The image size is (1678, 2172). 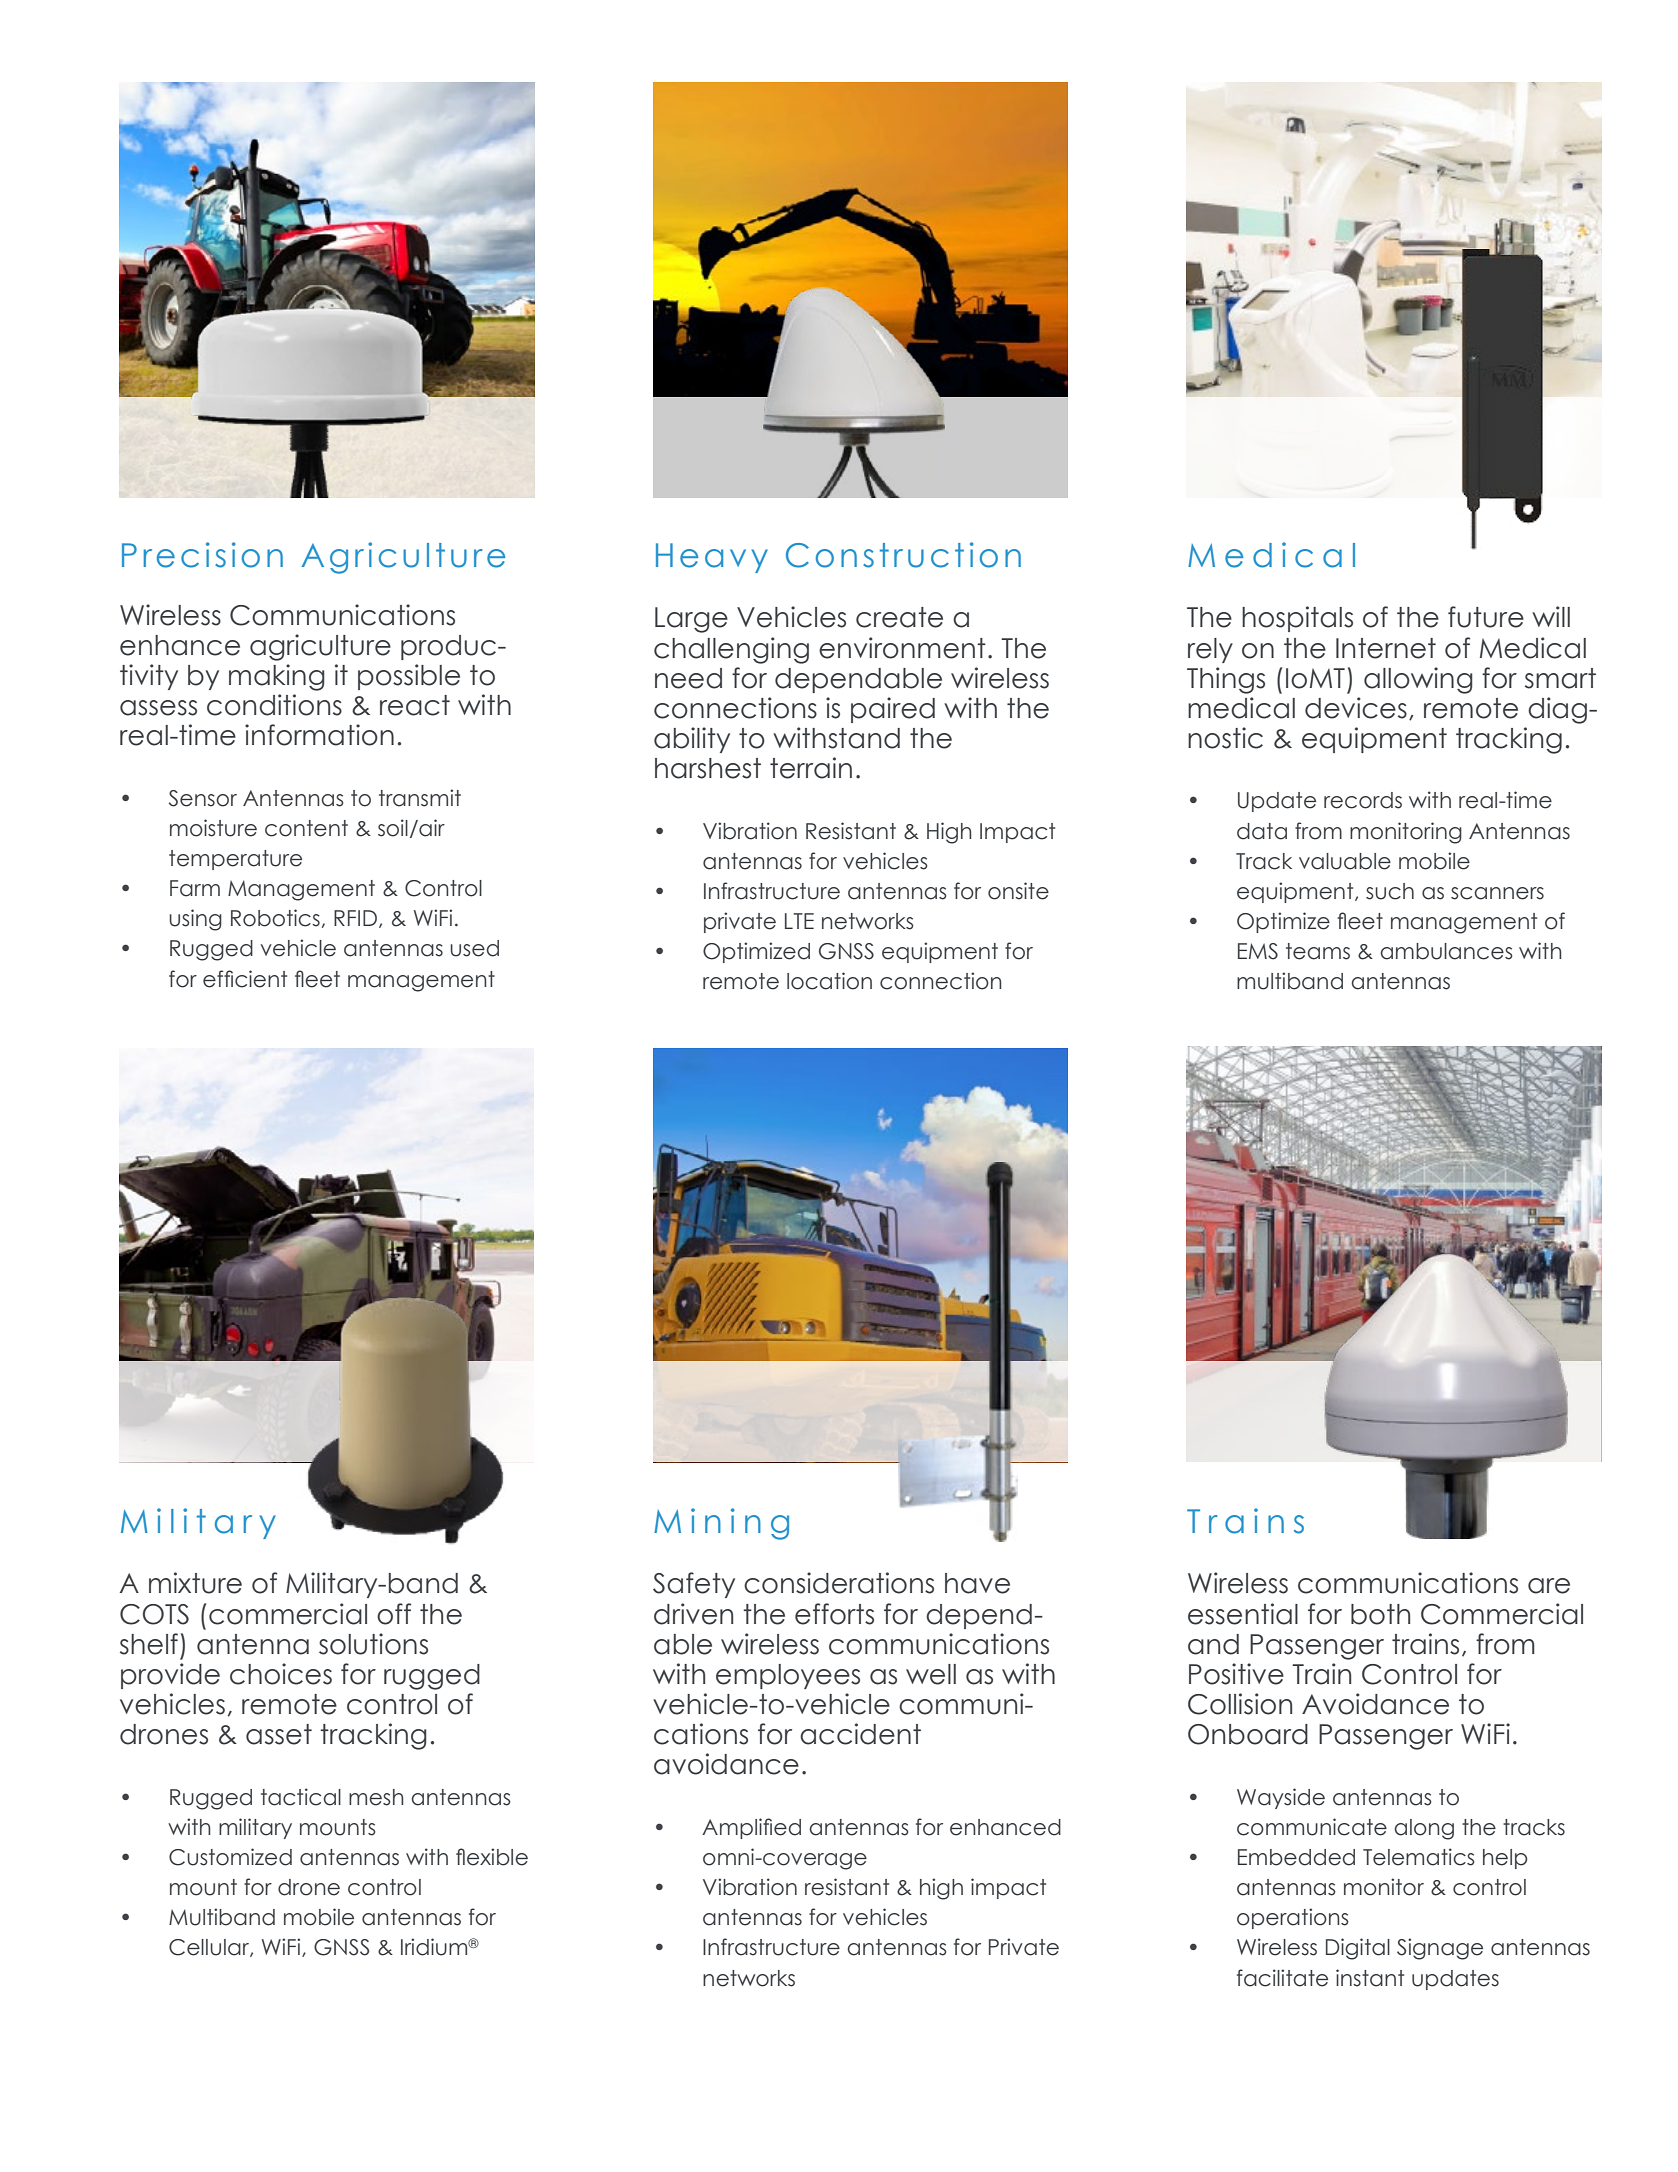 I want to click on mixture, so click(x=195, y=1583).
